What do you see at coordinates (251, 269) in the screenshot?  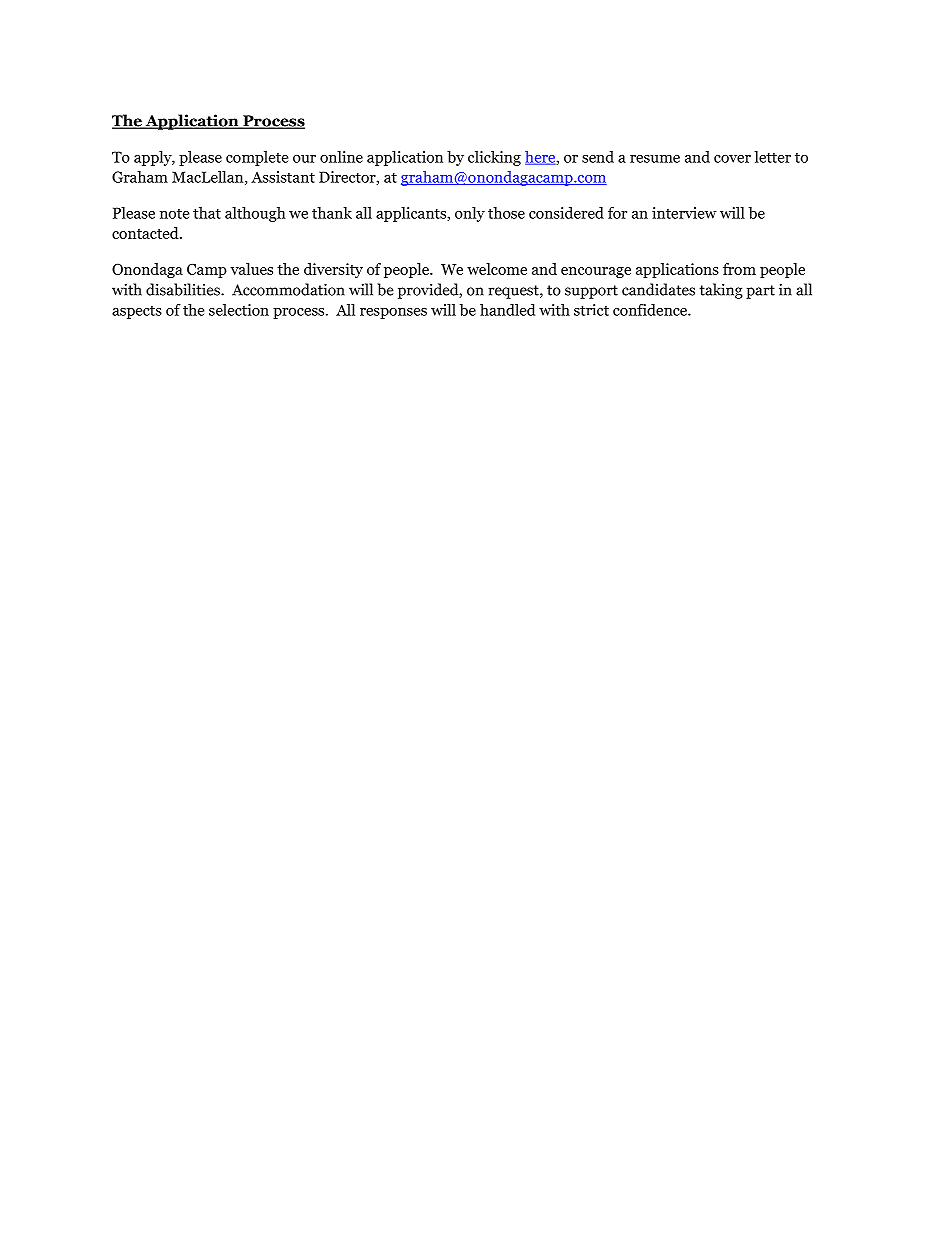 I see `values` at bounding box center [251, 269].
